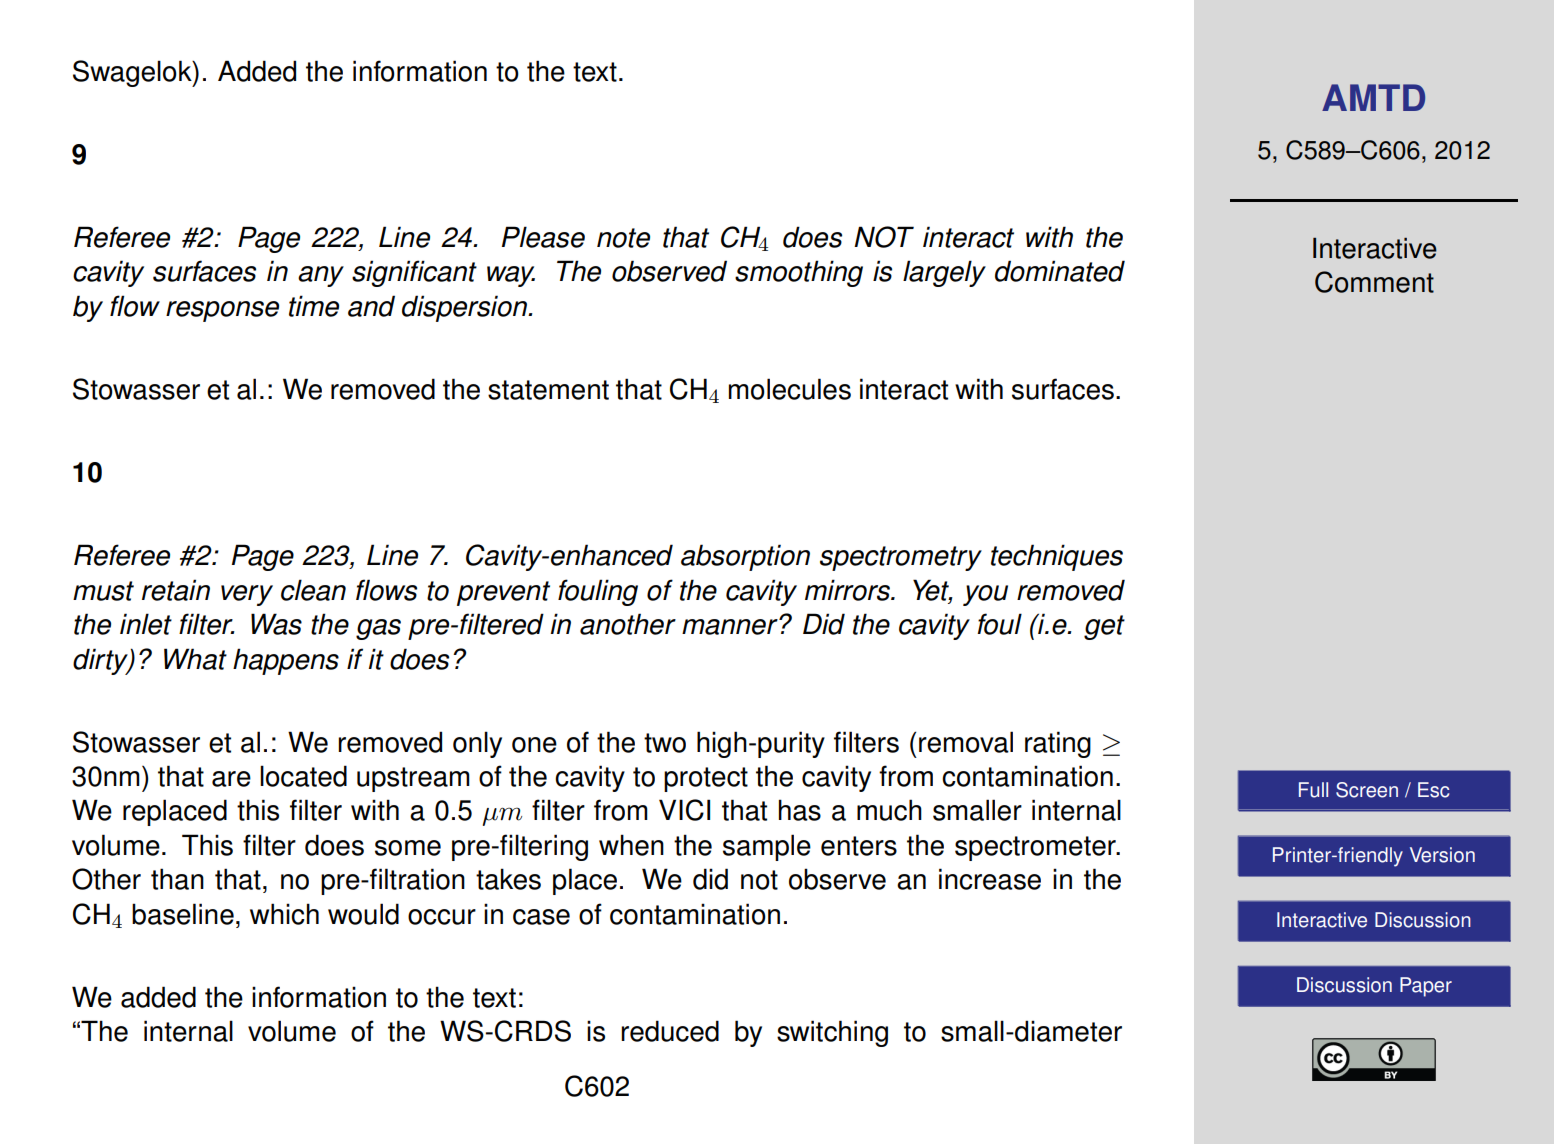 The height and width of the image is (1144, 1554). I want to click on which, so click(284, 914).
